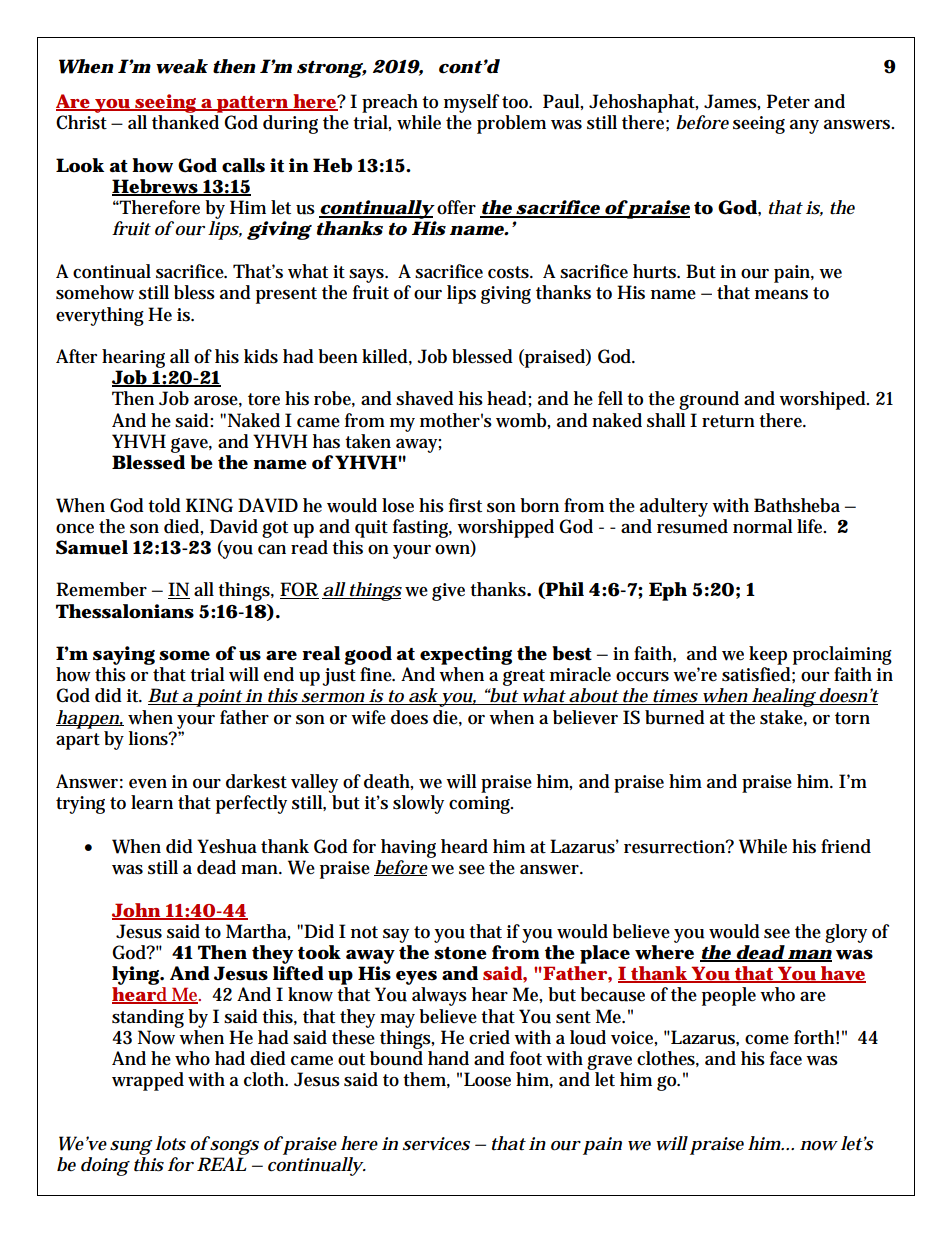 The image size is (952, 1233). Describe the element at coordinates (563, 102) in the screenshot. I see `Paul` at that location.
